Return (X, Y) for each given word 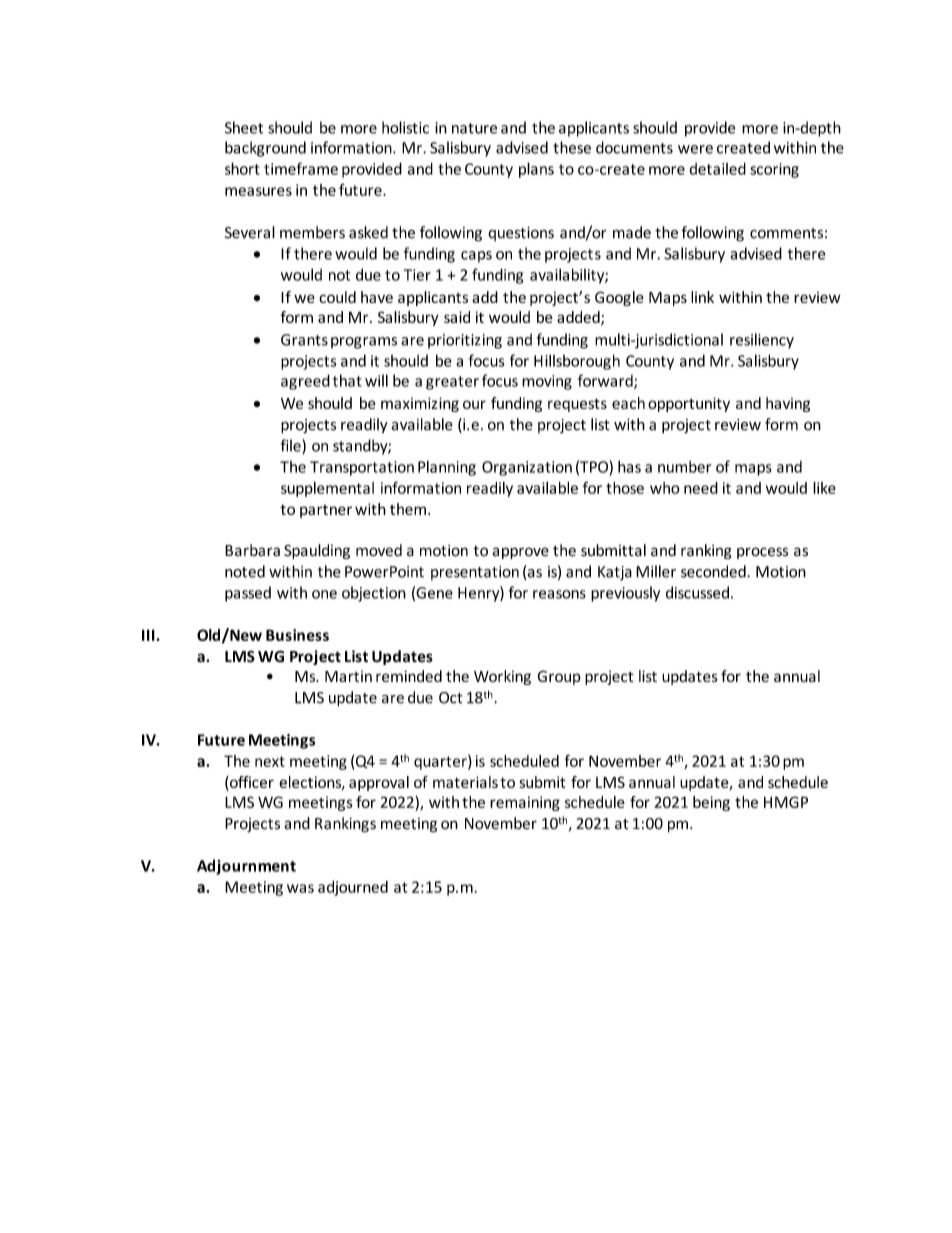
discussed (697, 592)
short (242, 168)
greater (452, 383)
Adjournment (246, 867)
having (788, 404)
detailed (717, 168)
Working (502, 677)
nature (474, 128)
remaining (525, 803)
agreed (305, 382)
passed (248, 594)
